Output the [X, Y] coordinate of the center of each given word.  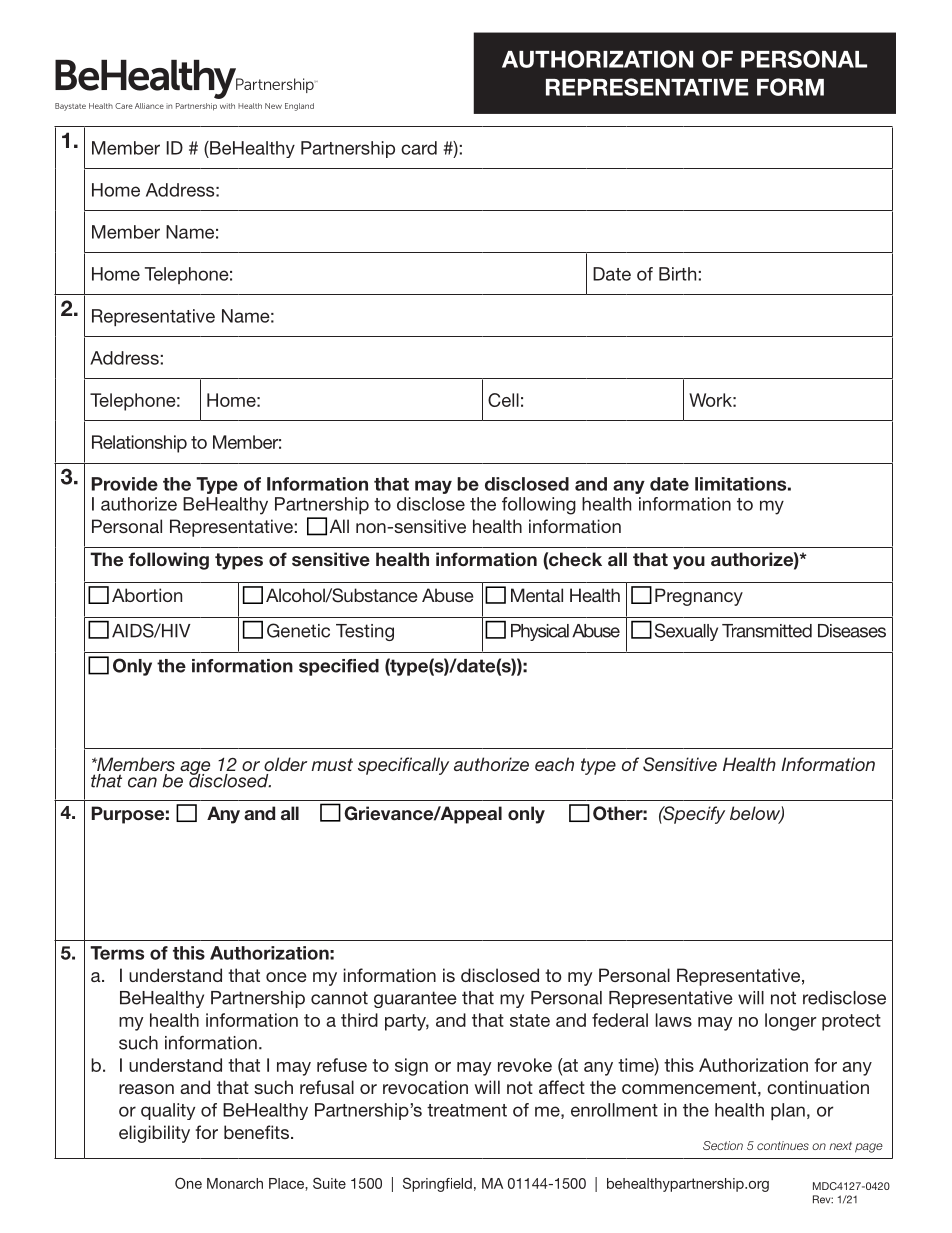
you [689, 563]
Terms [117, 953]
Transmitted [767, 631]
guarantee [415, 999]
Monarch [235, 1183]
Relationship [139, 444]
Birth [677, 274]
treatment [467, 1110]
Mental [537, 595]
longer [790, 1022]
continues [783, 1145]
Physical [540, 632]
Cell [503, 400]
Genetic [298, 630]
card [419, 148]
